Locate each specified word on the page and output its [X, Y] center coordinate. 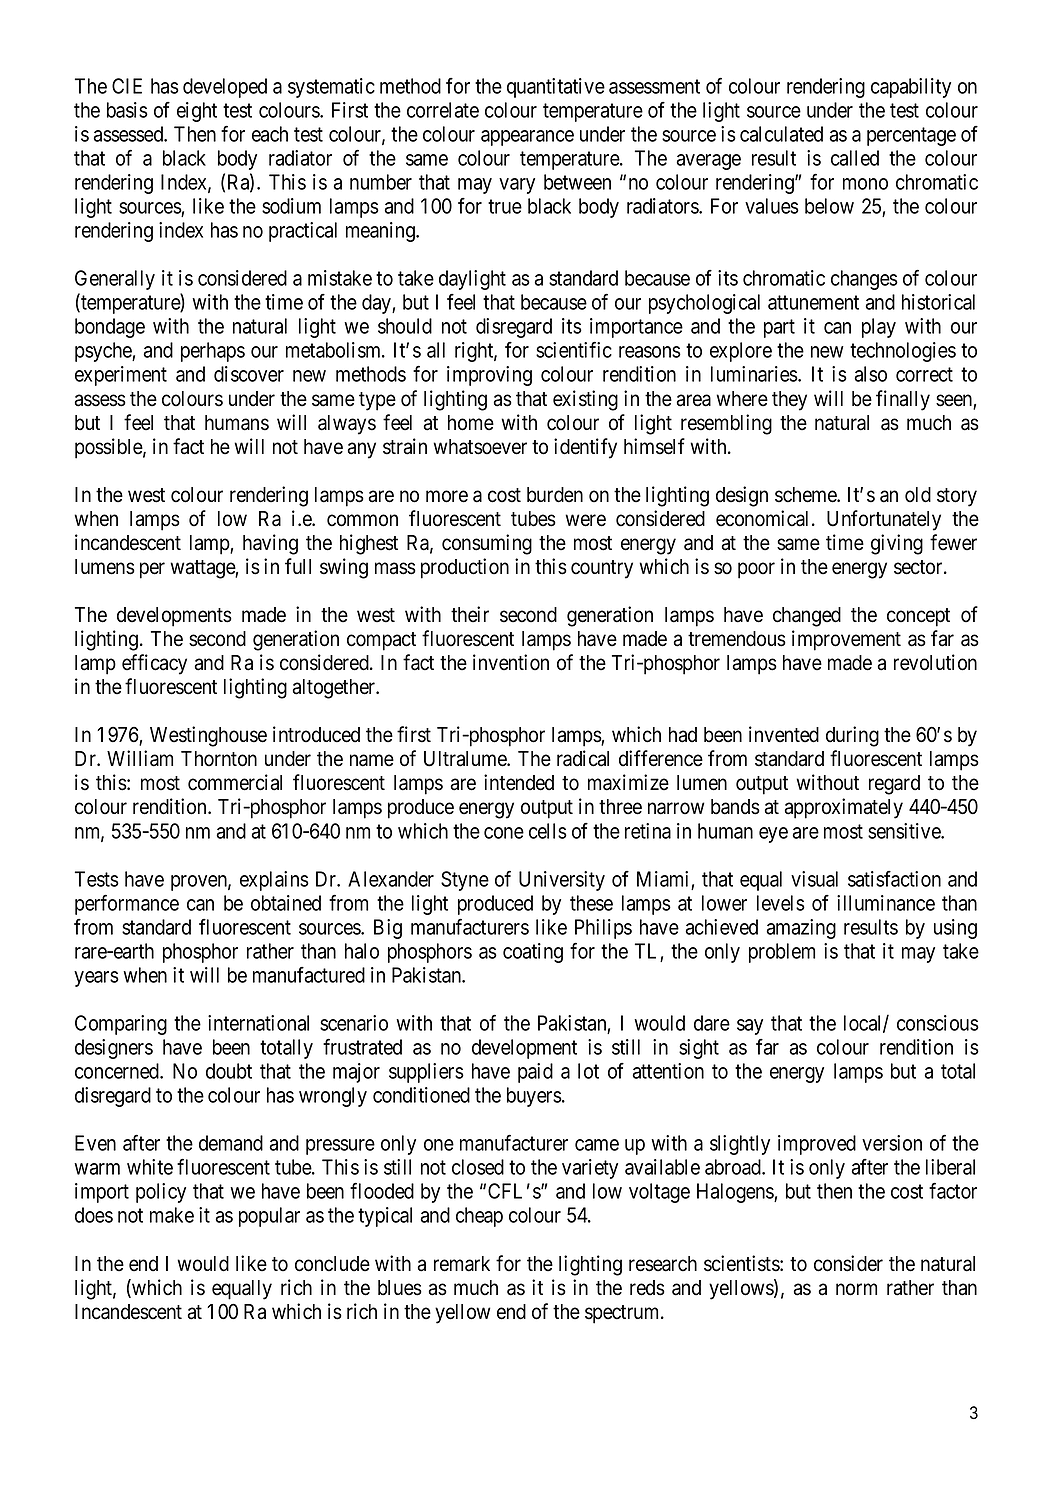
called [855, 158]
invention [511, 662]
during [852, 736]
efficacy [154, 664]
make [172, 1215]
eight [197, 112]
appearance [527, 138]
